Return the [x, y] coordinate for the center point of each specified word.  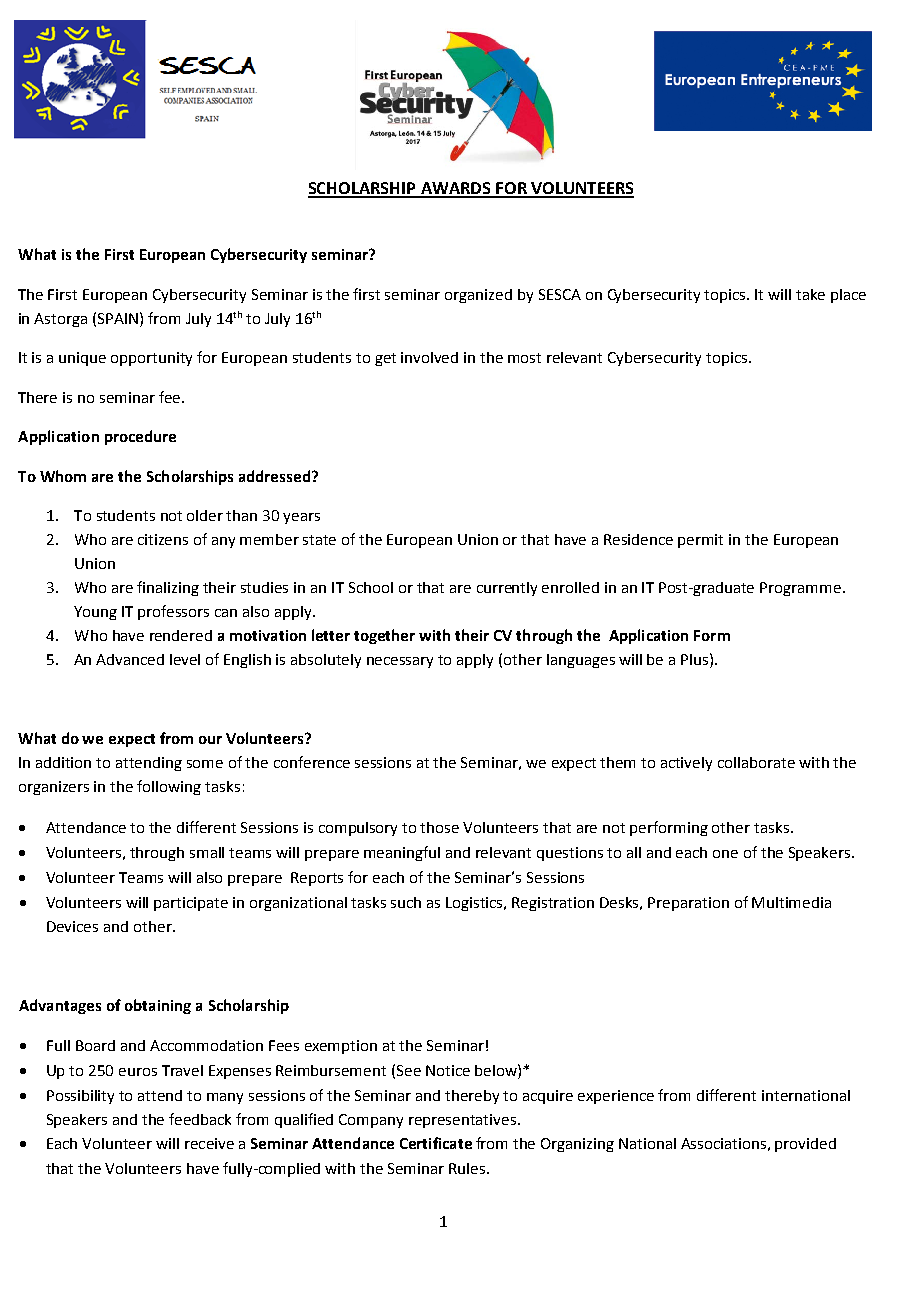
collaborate [756, 762]
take [810, 294]
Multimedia [791, 902]
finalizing [168, 588]
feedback [200, 1119]
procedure [140, 437]
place [848, 296]
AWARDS [455, 189]
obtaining [158, 1006]
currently [507, 589]
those [439, 827]
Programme [800, 589]
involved [429, 357]
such [406, 902]
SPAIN [119, 318]
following [169, 787]
